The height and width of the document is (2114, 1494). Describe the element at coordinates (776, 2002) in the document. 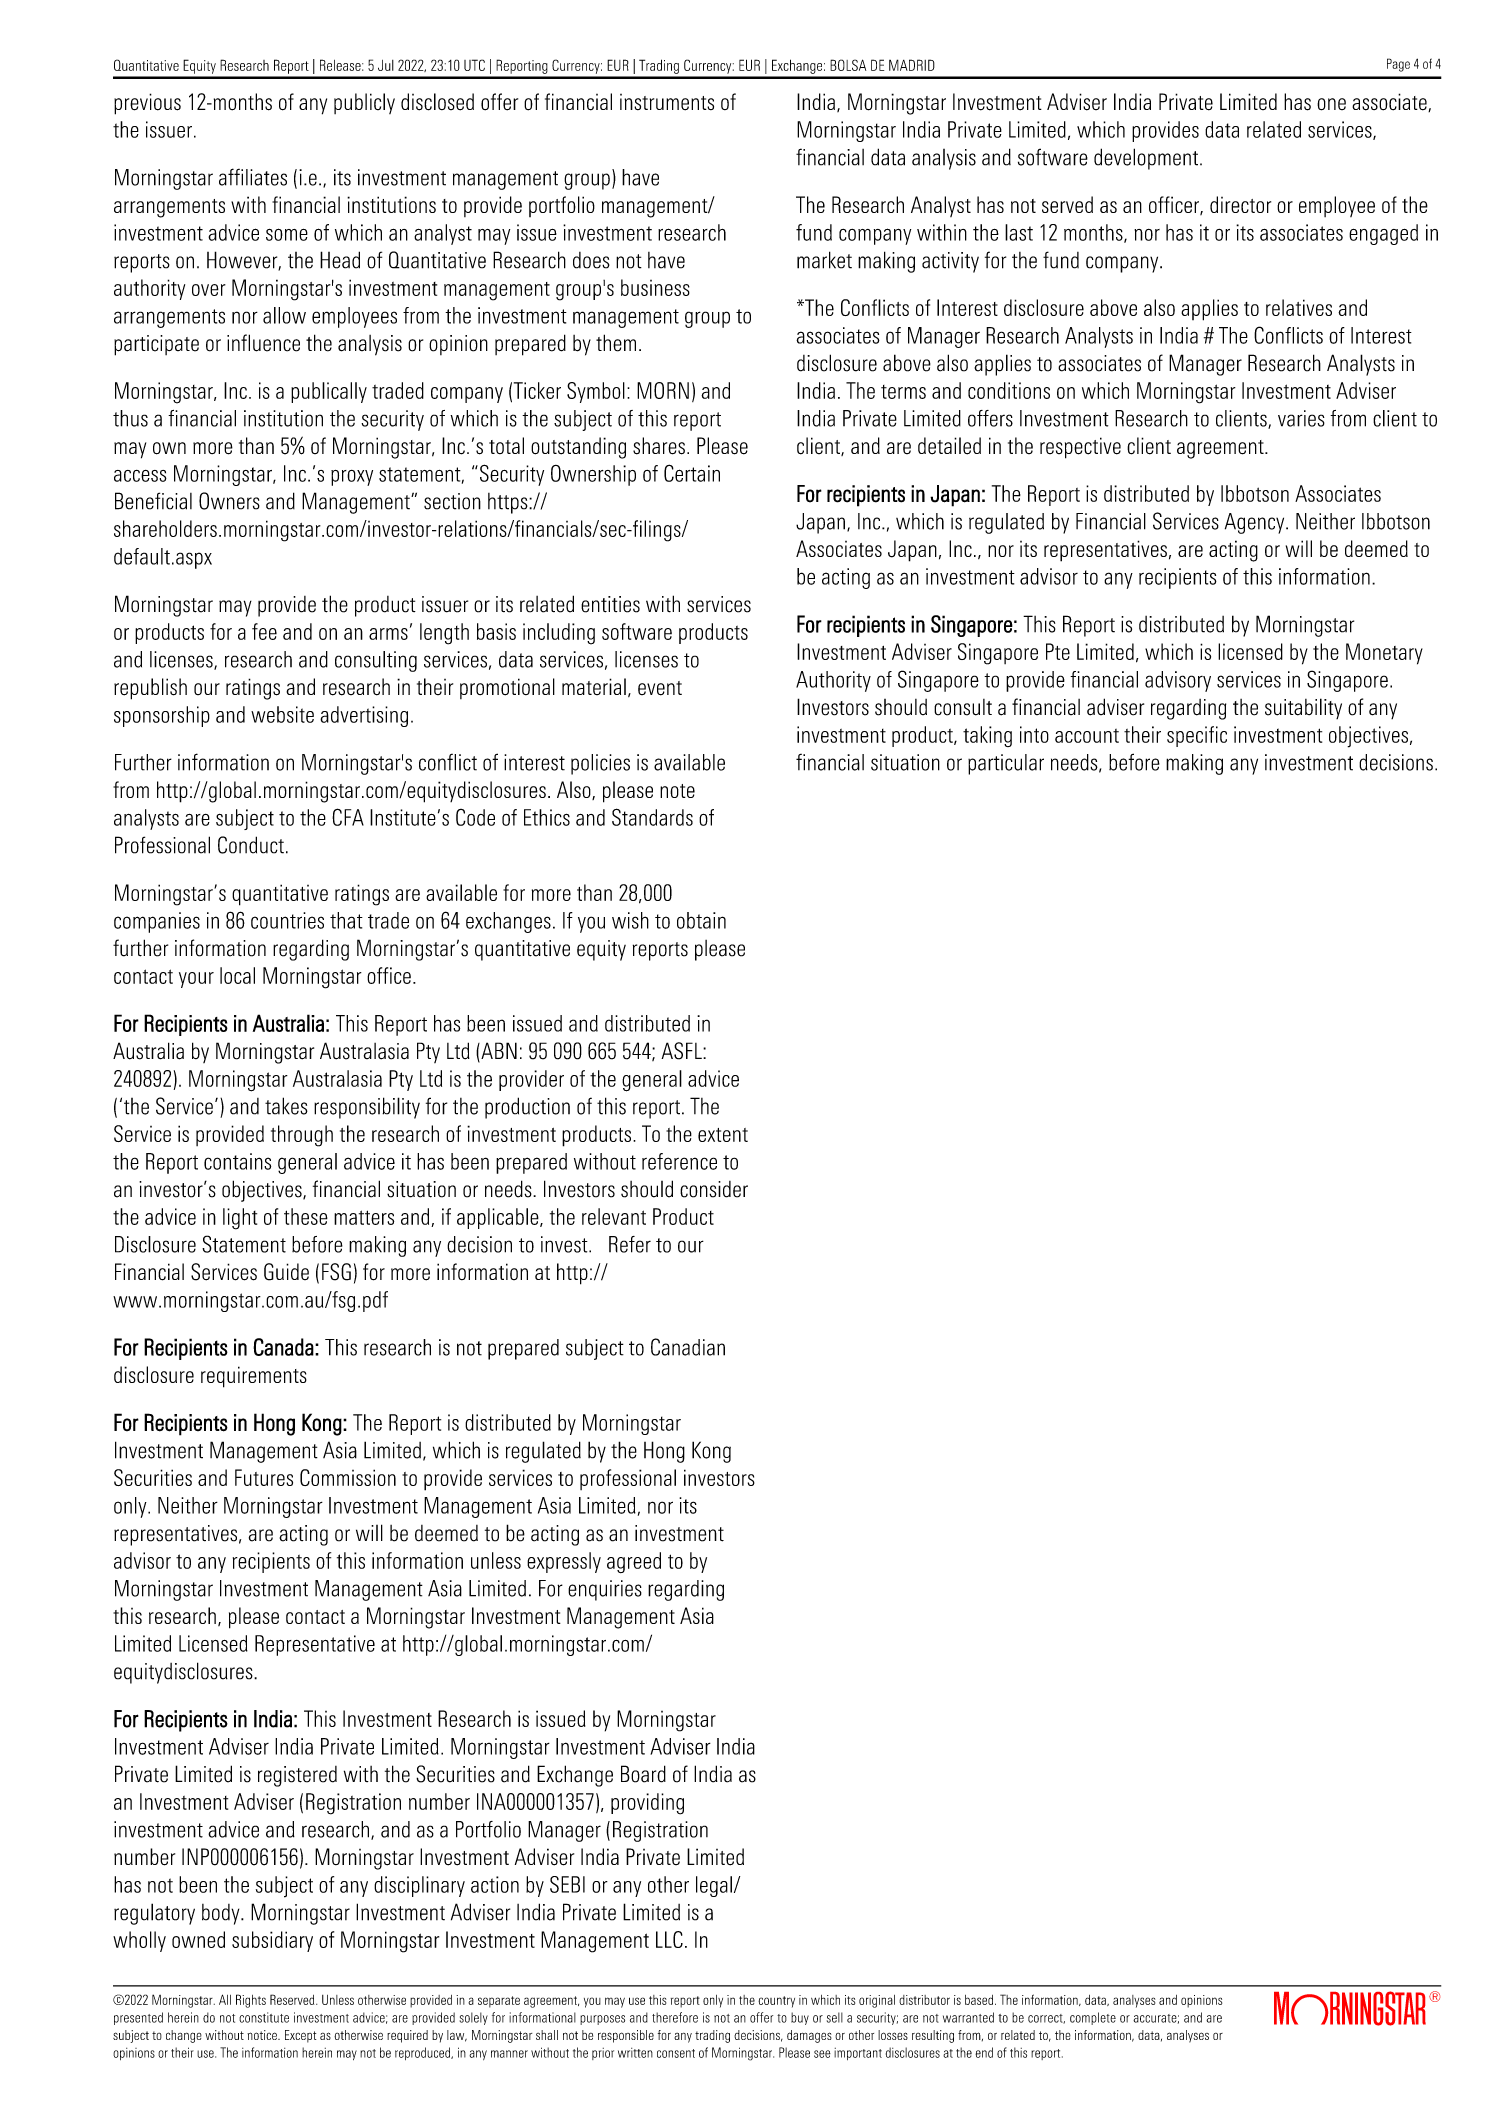

I see `country` at that location.
